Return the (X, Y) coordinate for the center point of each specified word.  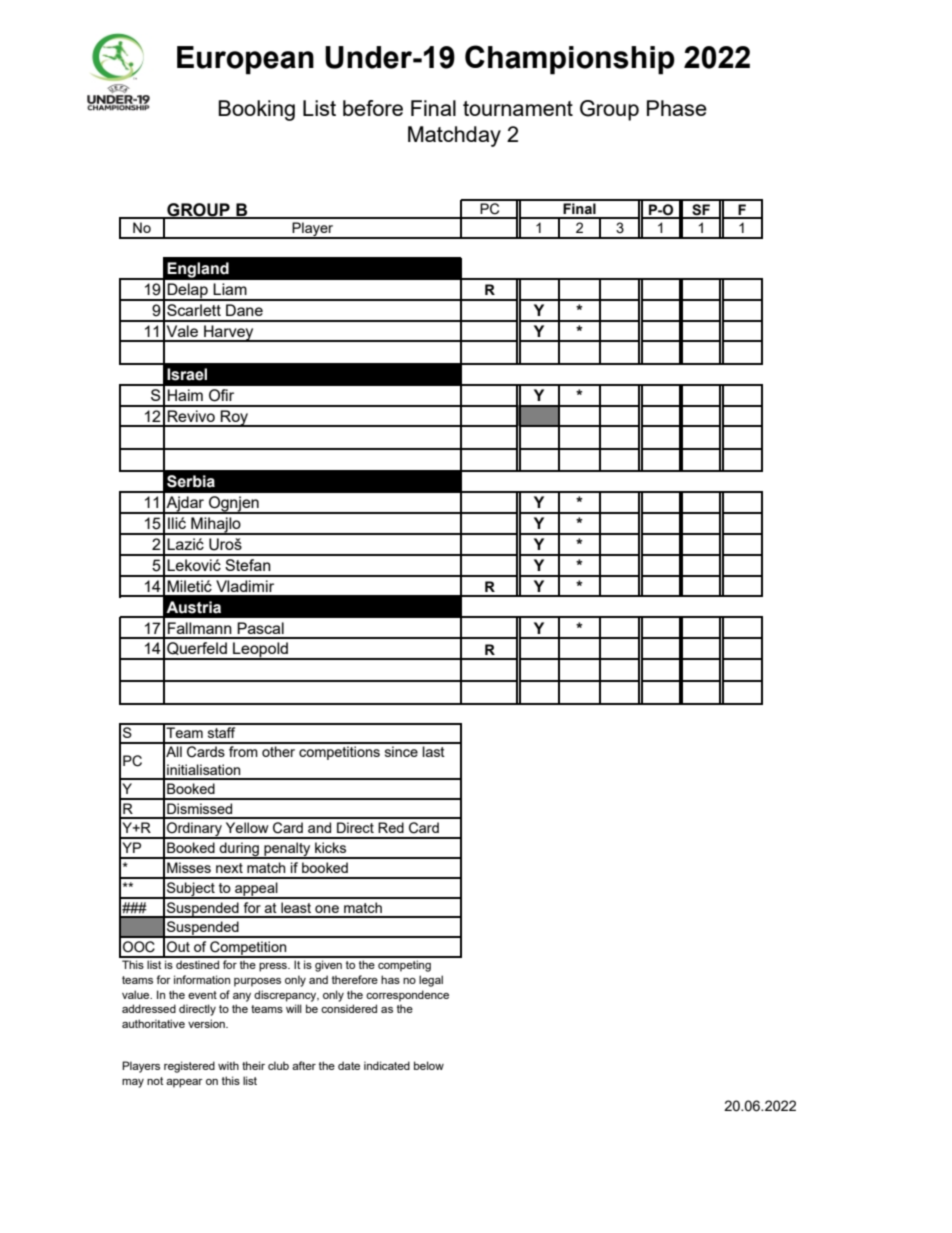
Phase (677, 108)
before (373, 108)
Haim (185, 395)
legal (431, 981)
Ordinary (194, 830)
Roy (235, 418)
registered (189, 1067)
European (245, 60)
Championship (570, 60)
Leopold (260, 651)
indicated (387, 1065)
